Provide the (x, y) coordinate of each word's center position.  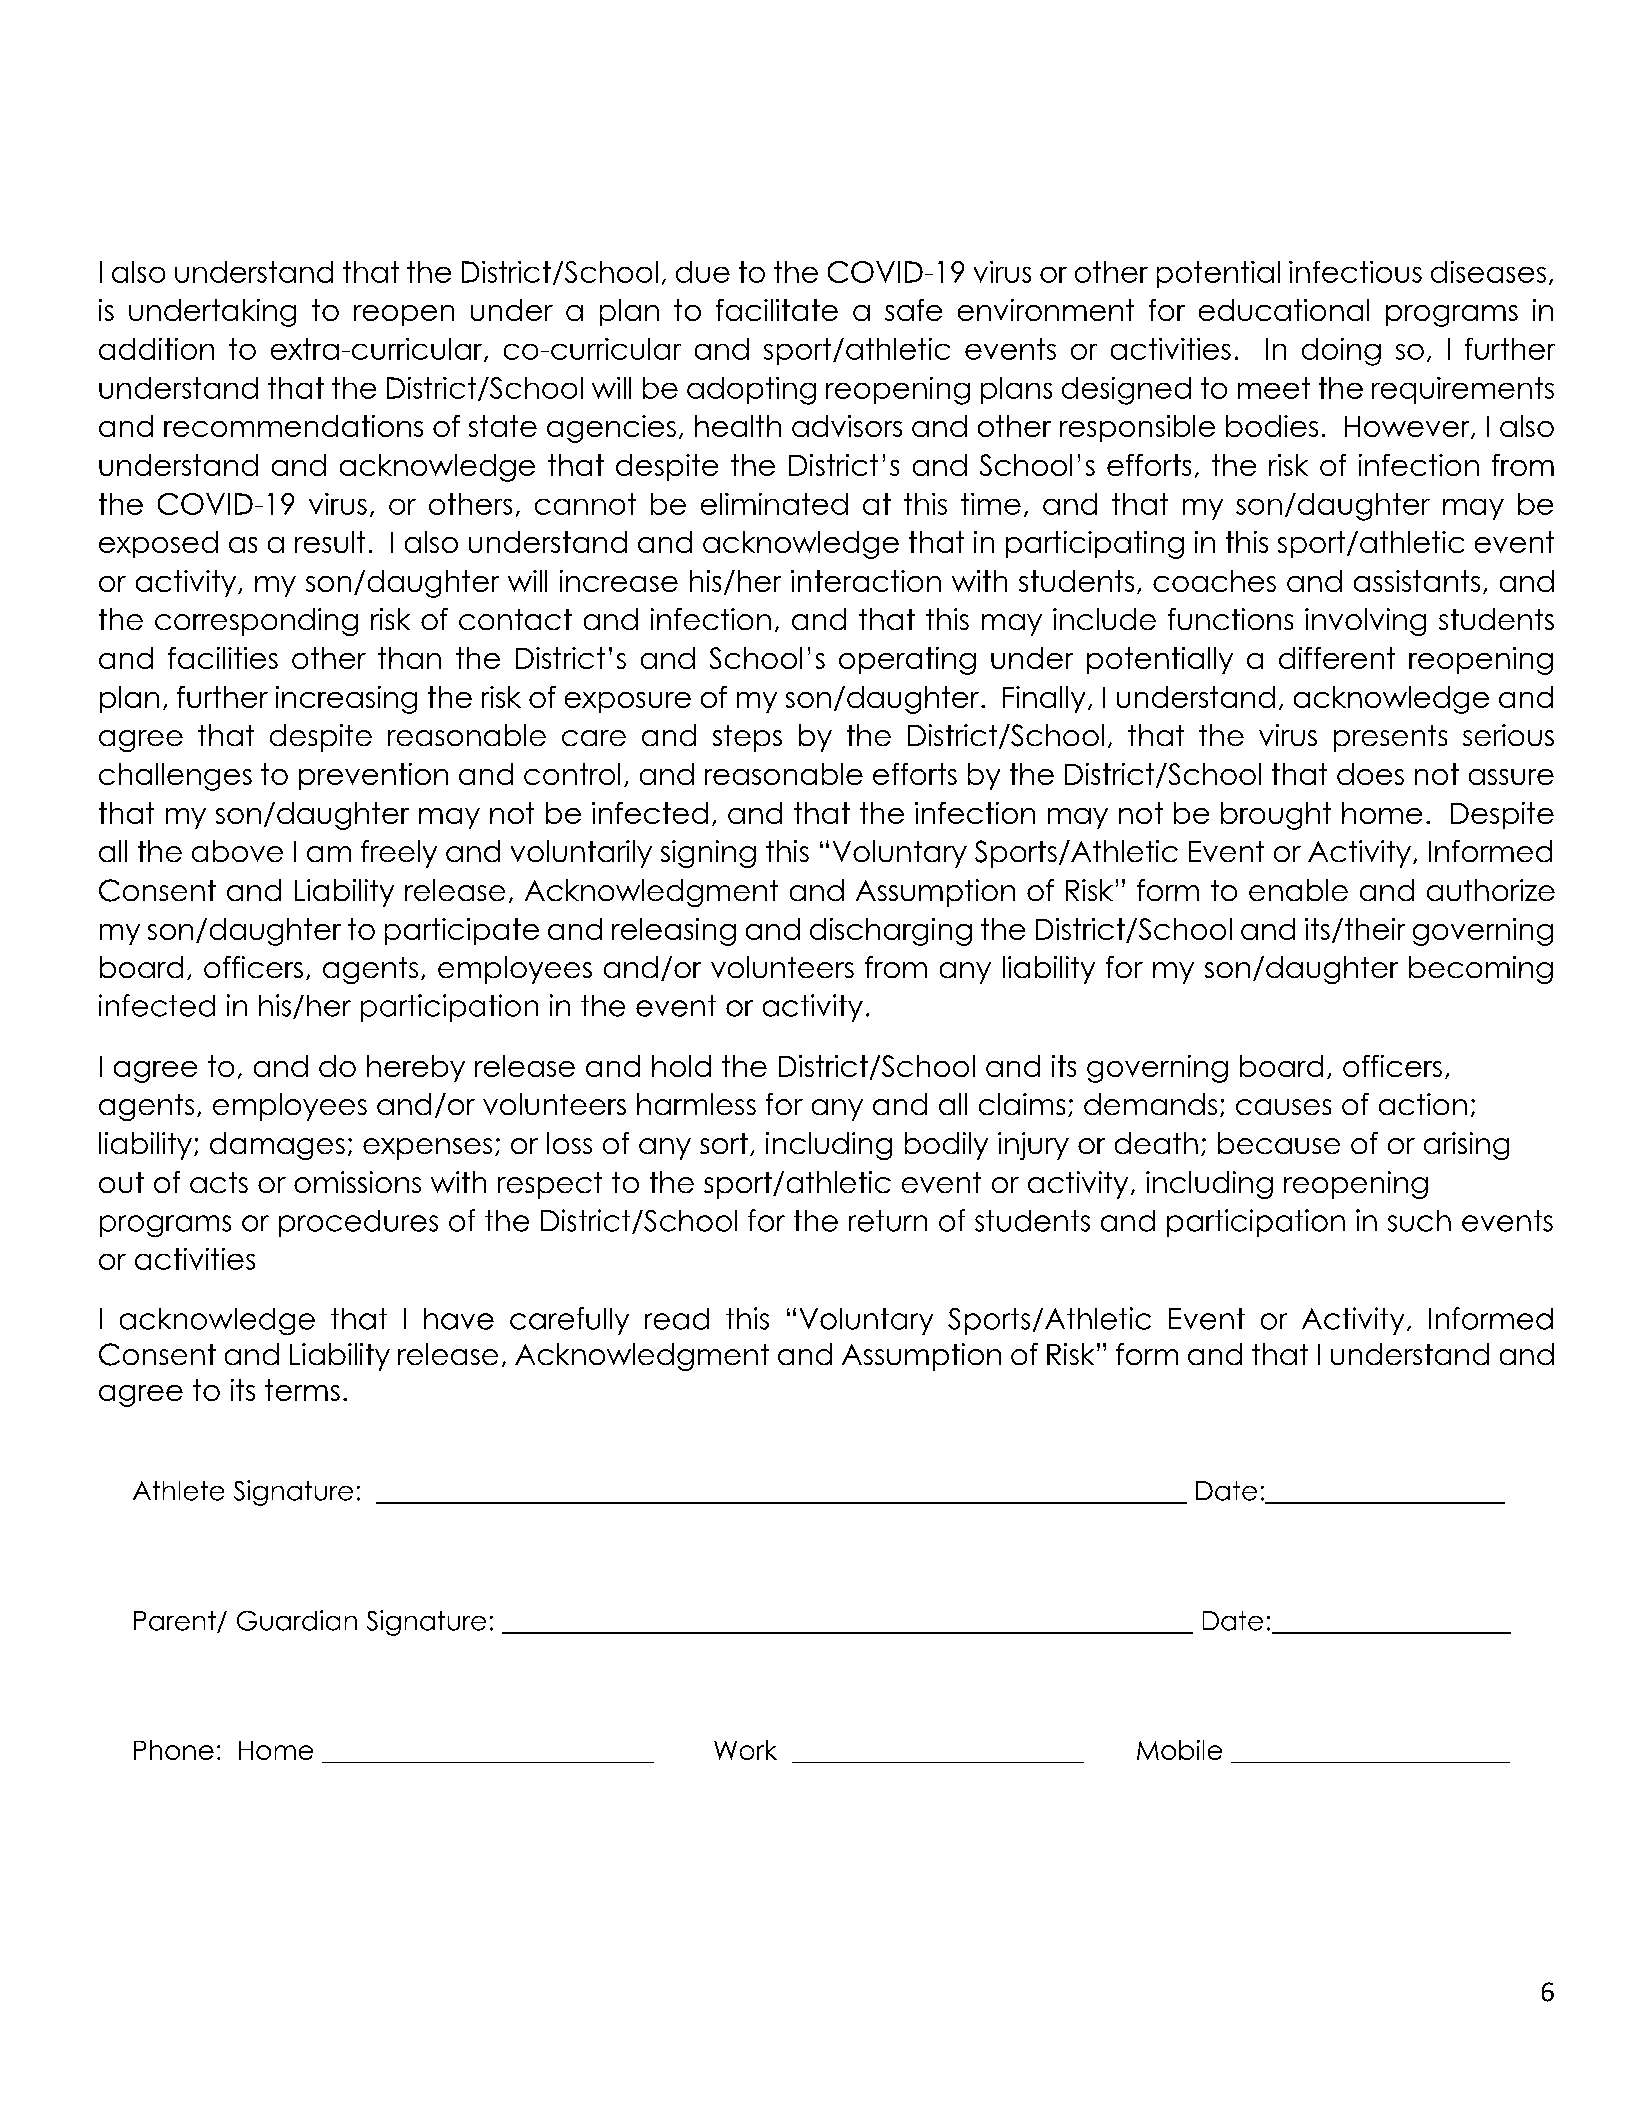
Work (745, 1750)
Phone (174, 1750)
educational (1284, 310)
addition (156, 349)
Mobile (1179, 1750)
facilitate (777, 310)
